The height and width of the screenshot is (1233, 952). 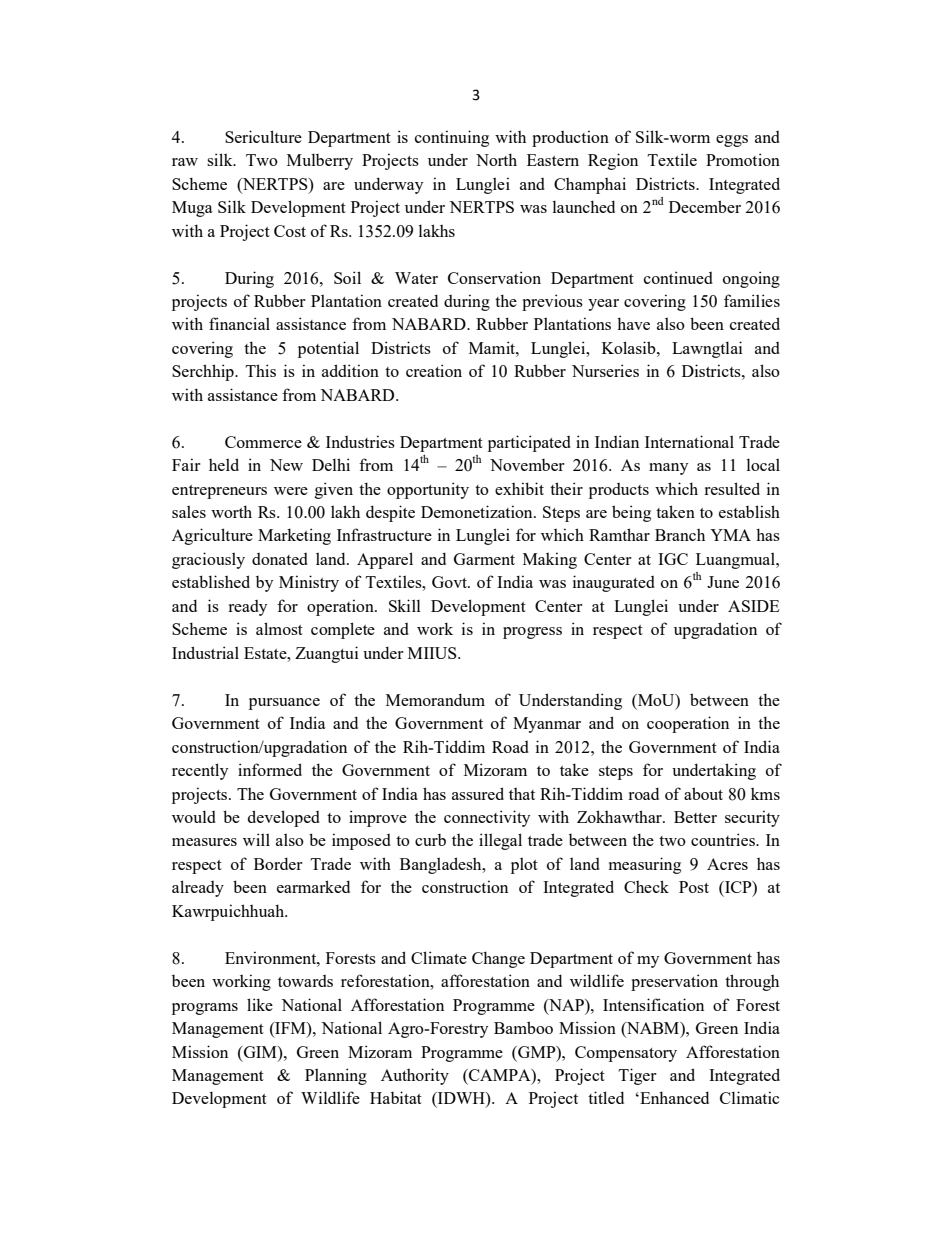 I want to click on Govt, so click(x=450, y=582).
